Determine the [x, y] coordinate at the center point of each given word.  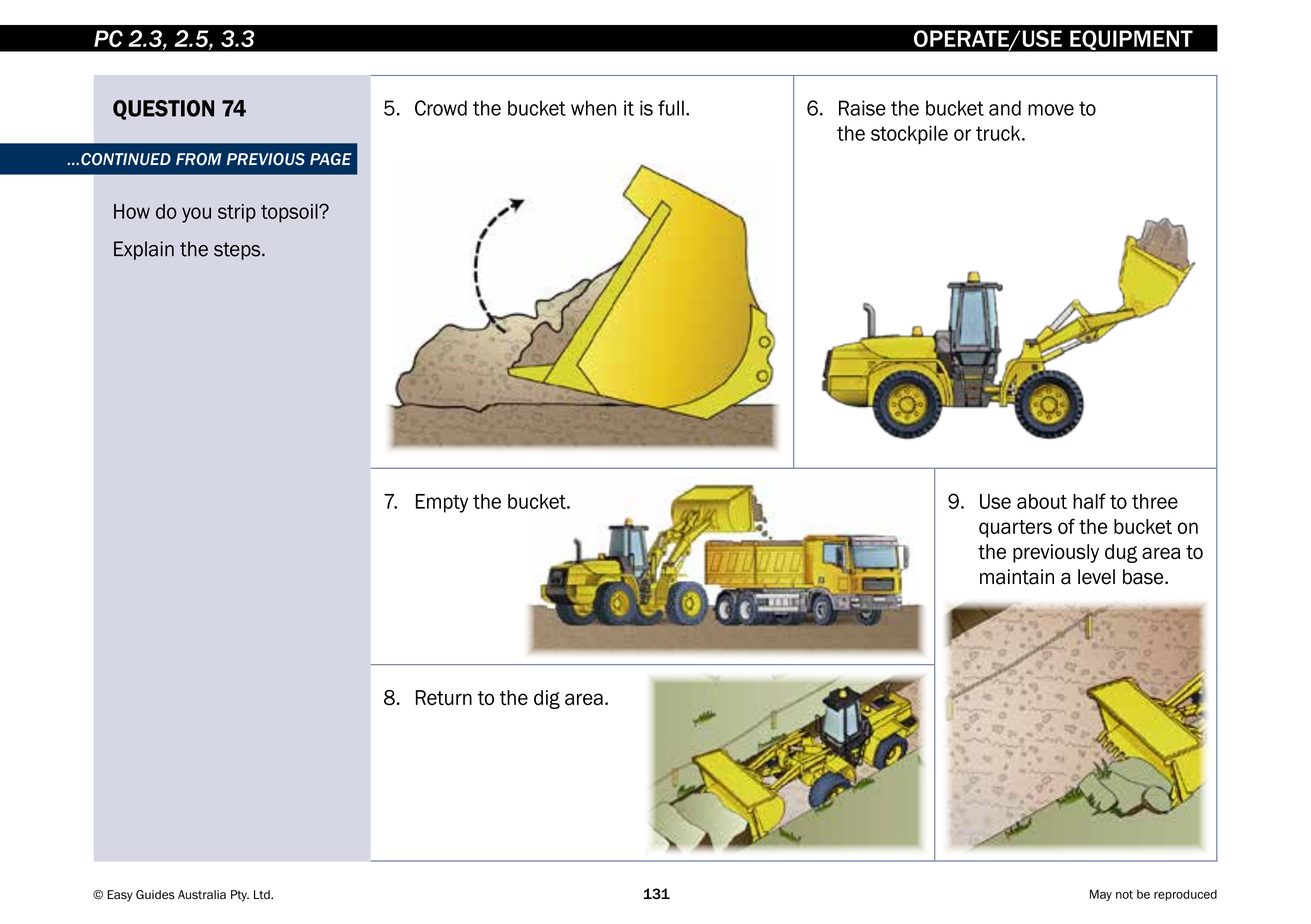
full [671, 108]
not [1124, 894]
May [1101, 895]
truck [999, 133]
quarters [1015, 529]
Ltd [263, 895]
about [1042, 501]
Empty [442, 503]
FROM [199, 159]
